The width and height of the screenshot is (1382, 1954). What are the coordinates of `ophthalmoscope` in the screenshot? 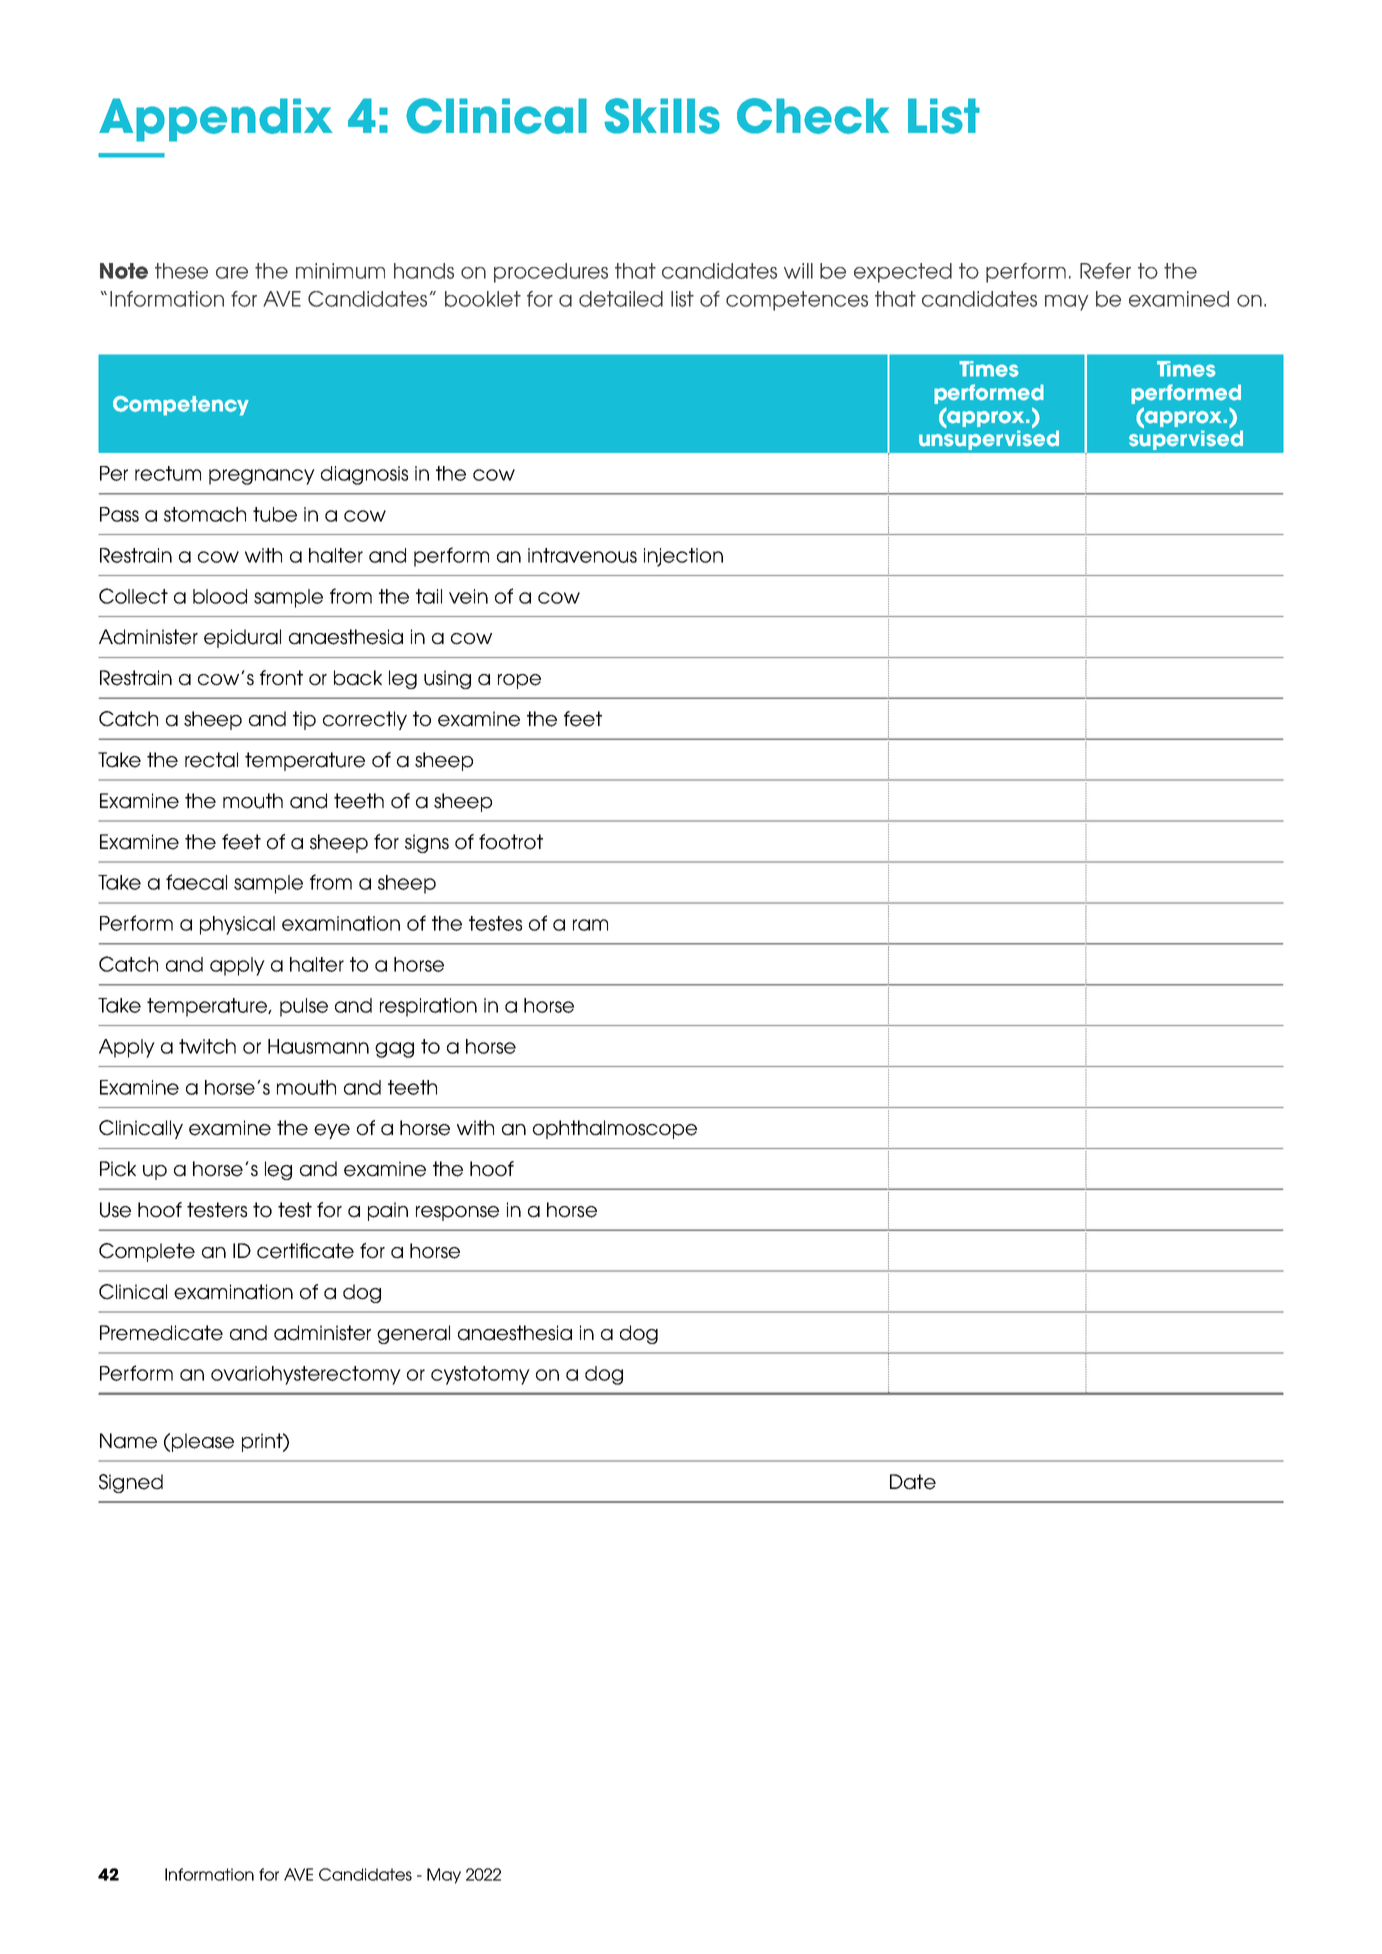 It's located at (615, 1129).
